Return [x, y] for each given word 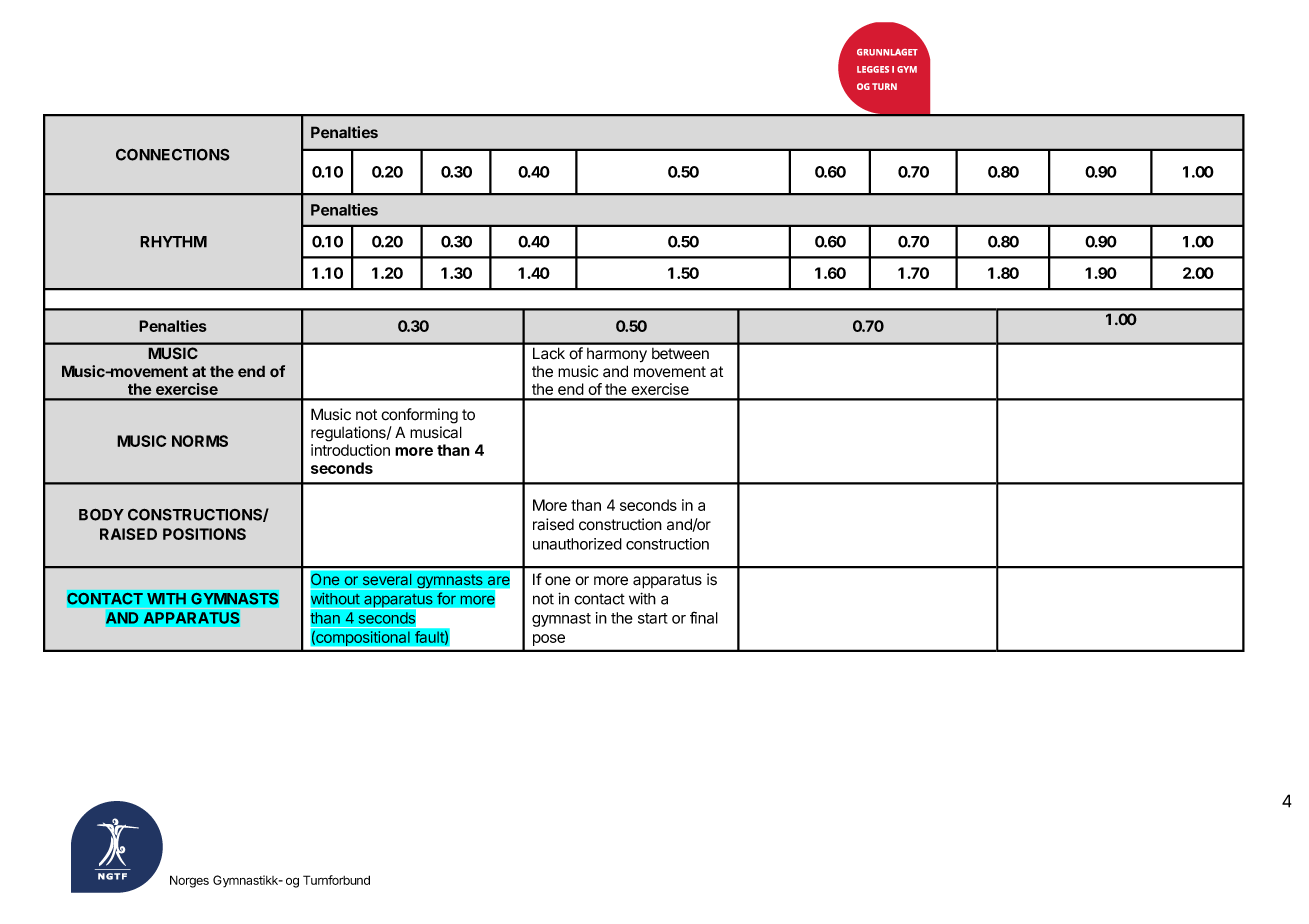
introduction [350, 450]
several [387, 579]
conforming [419, 416]
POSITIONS [204, 534]
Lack [549, 353]
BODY [101, 514]
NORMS [200, 441]
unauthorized [577, 544]
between [680, 354]
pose [549, 640]
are [499, 581]
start [653, 618]
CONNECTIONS [173, 154]
